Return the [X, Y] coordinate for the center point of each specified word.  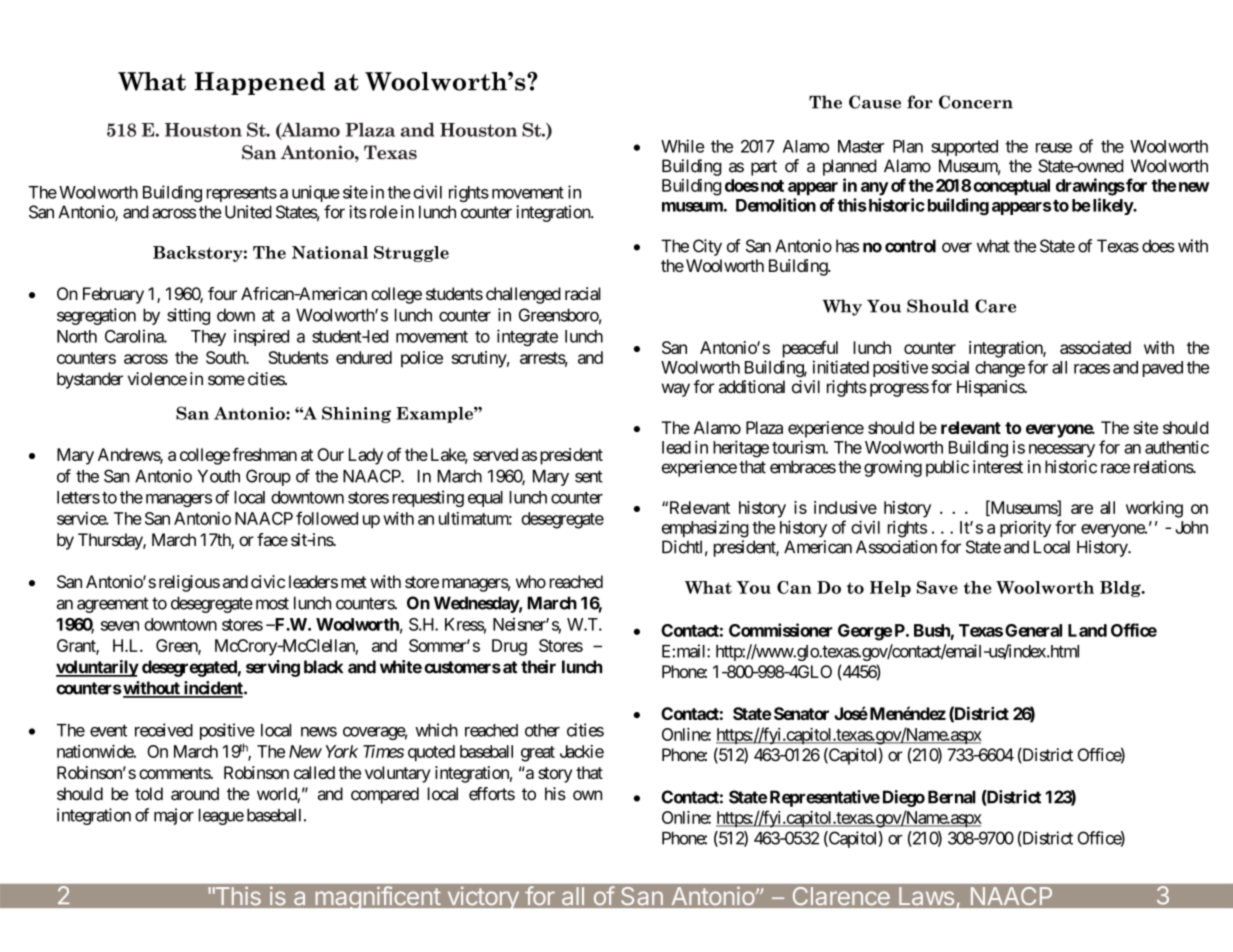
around [195, 794]
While [682, 146]
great [538, 754]
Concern [976, 102]
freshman [264, 454]
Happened [260, 83]
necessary [1062, 450]
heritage [741, 449]
